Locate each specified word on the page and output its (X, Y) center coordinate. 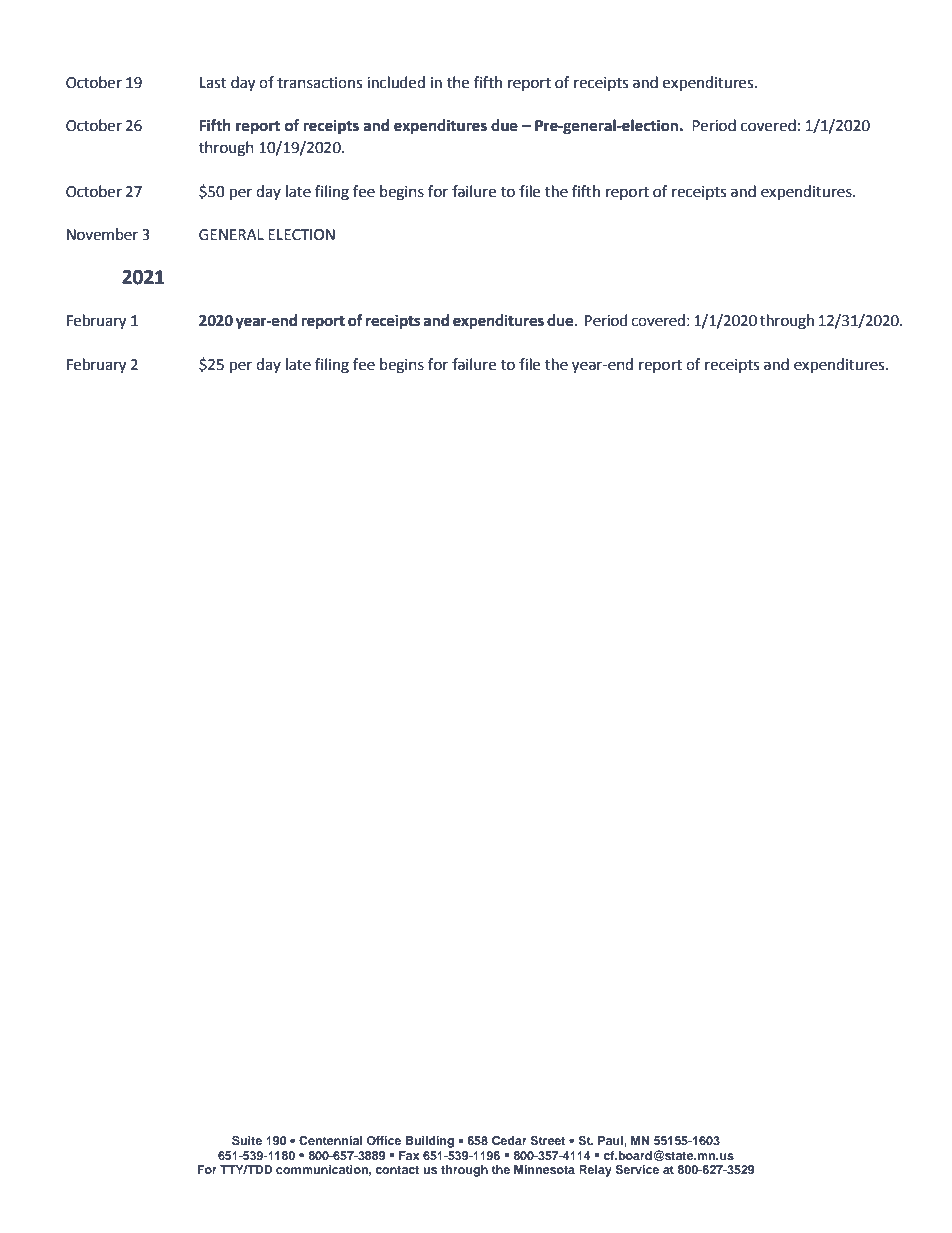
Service (637, 1169)
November (102, 234)
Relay (595, 1171)
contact (397, 1170)
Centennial (330, 1140)
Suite (247, 1140)
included (396, 82)
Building (430, 1142)
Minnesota (544, 1169)
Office (384, 1140)
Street (547, 1140)
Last (213, 83)
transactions (319, 83)
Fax (409, 1155)
